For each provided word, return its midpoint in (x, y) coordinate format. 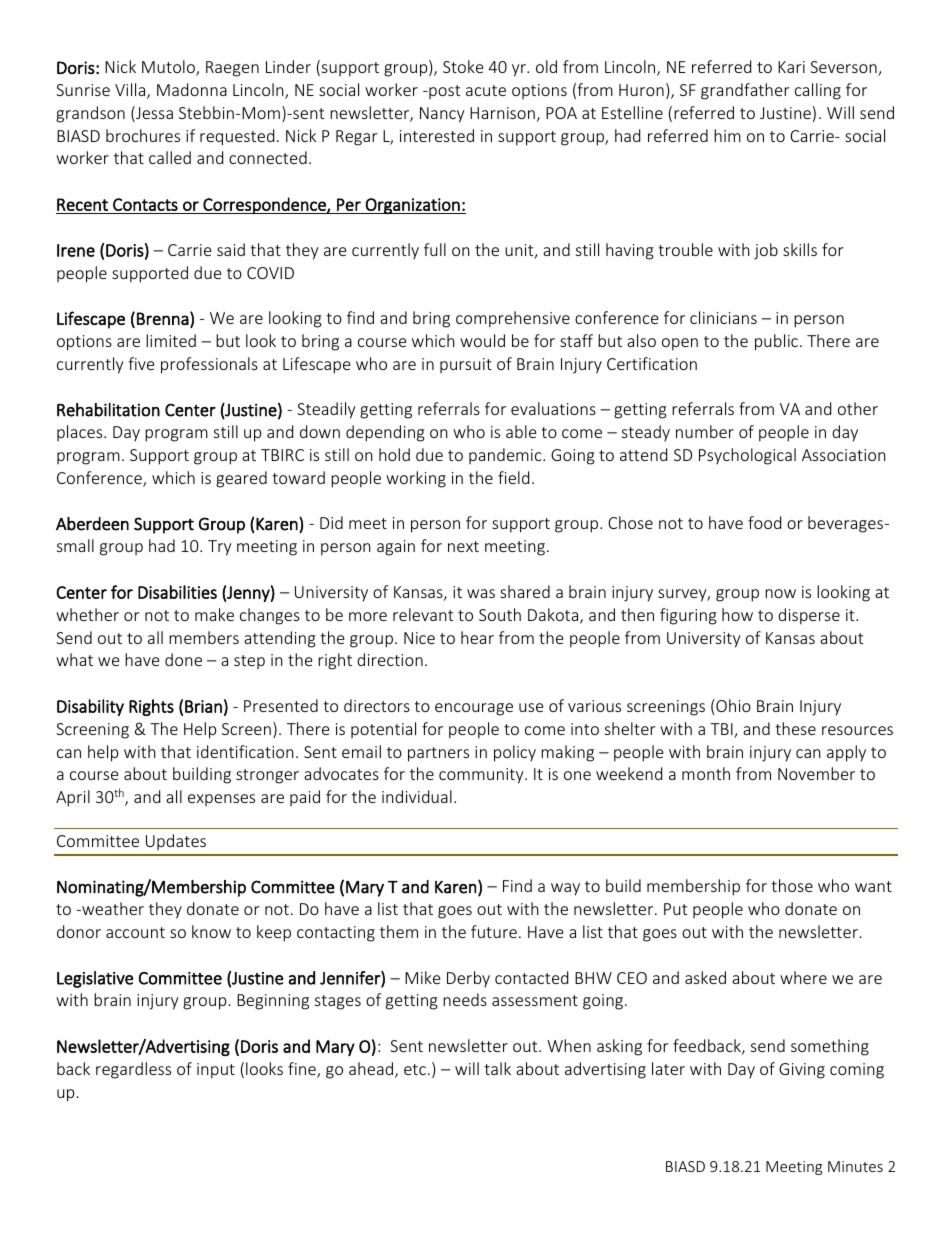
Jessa (153, 114)
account (135, 932)
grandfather (745, 91)
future (494, 931)
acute (486, 90)
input (216, 1071)
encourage (474, 709)
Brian (203, 706)
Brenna (163, 318)
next (463, 546)
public (776, 342)
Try (219, 548)
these (795, 728)
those (792, 885)
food (764, 522)
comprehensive (513, 319)
